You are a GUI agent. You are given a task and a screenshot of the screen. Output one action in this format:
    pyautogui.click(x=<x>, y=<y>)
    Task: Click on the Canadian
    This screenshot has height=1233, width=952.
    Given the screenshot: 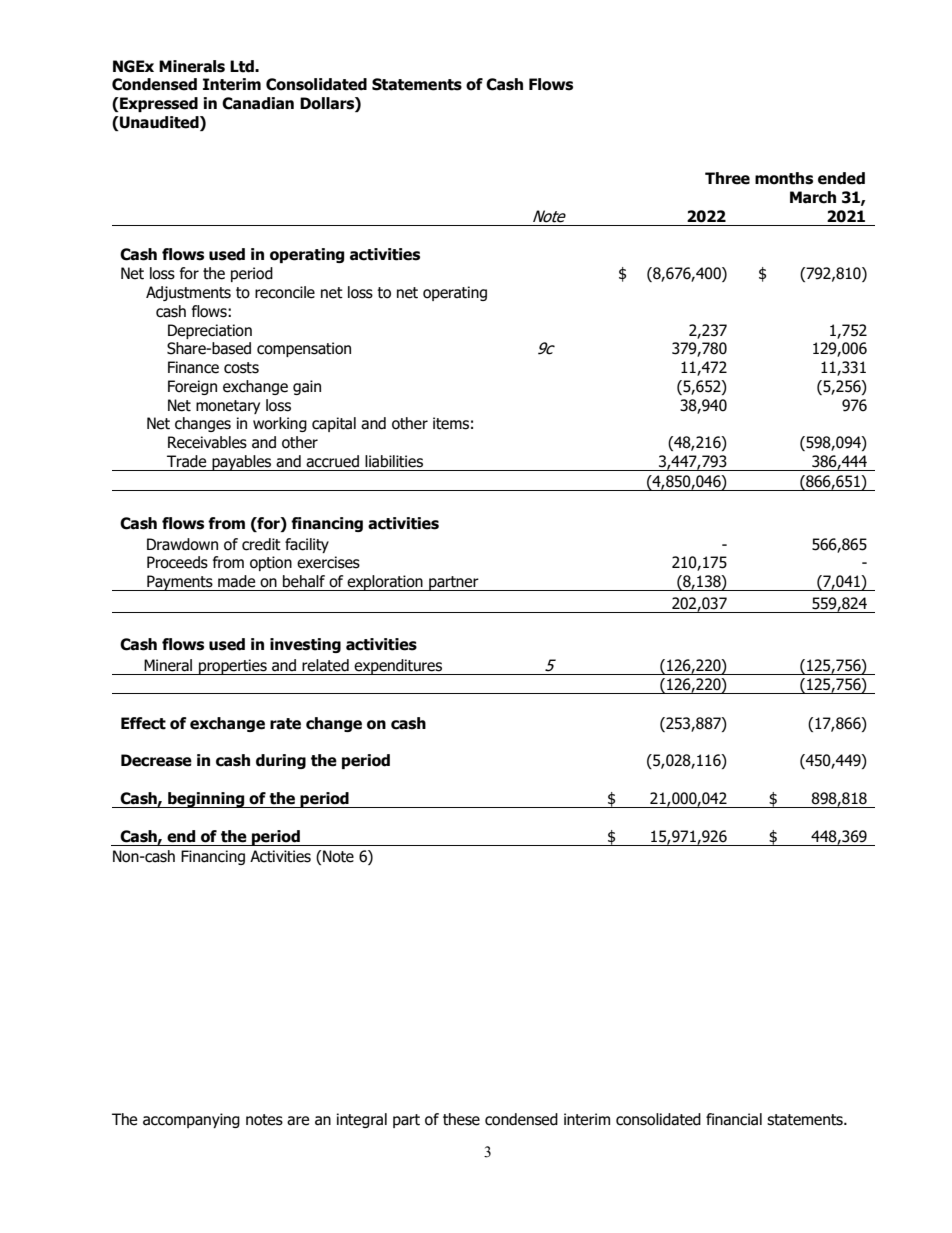 What is the action you would take?
    pyautogui.click(x=258, y=103)
